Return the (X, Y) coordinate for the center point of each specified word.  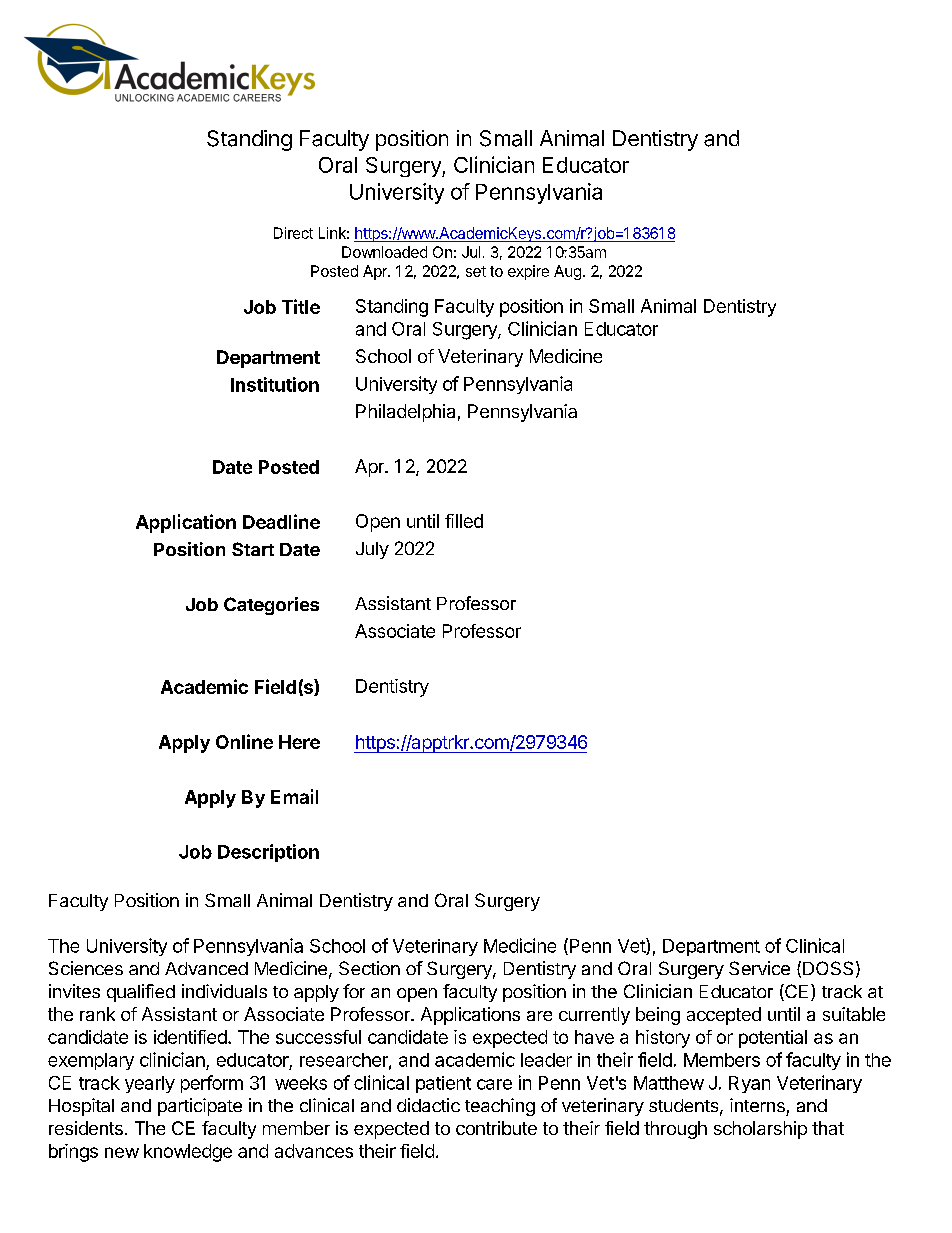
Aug (567, 272)
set (476, 271)
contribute (496, 1128)
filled (464, 521)
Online (244, 741)
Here (299, 742)
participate (200, 1107)
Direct (293, 233)
